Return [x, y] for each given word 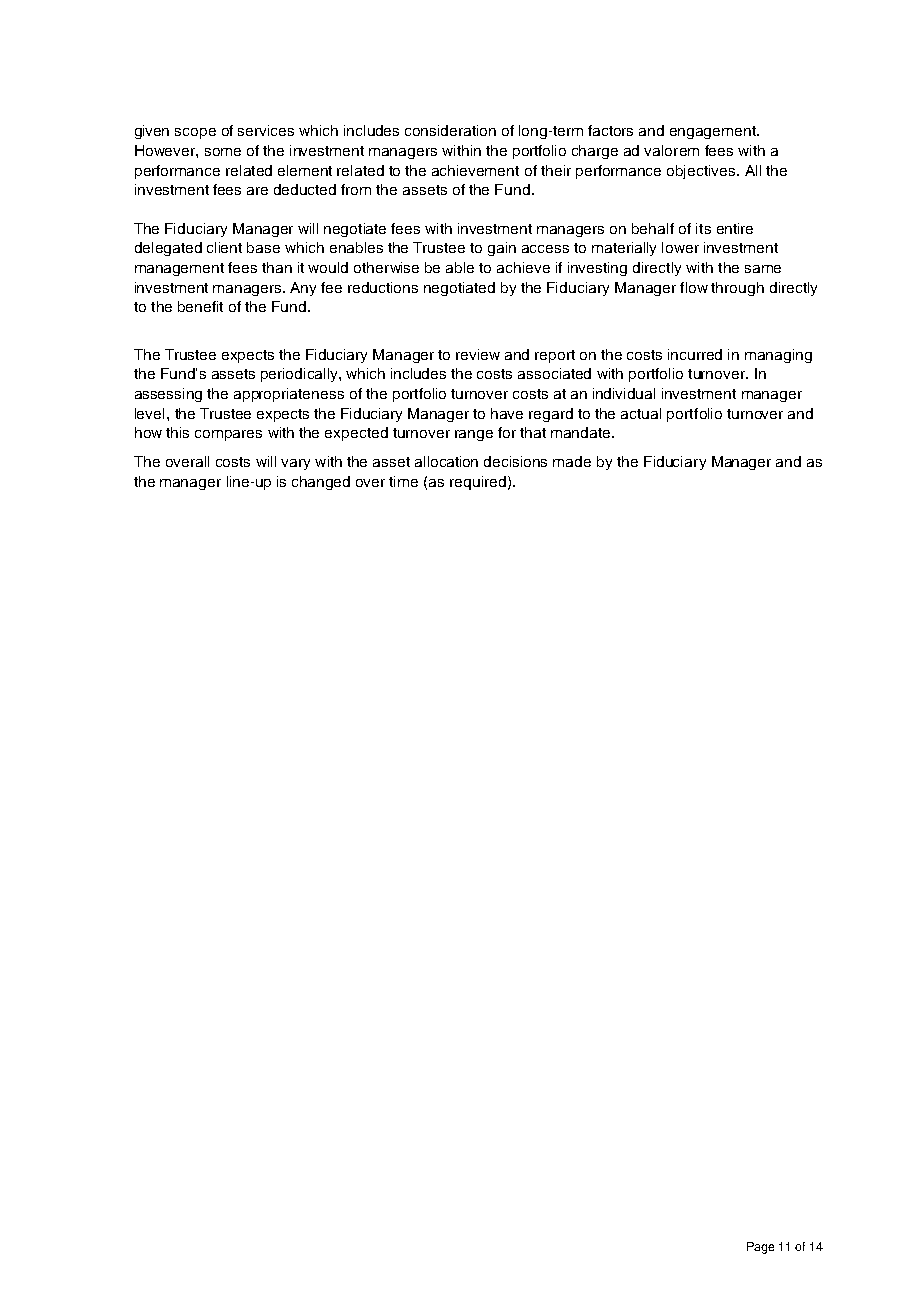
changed [321, 483]
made [572, 461]
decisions [515, 461]
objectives [702, 172]
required [478, 483]
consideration [450, 130]
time [403, 481]
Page [760, 1248]
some [223, 152]
